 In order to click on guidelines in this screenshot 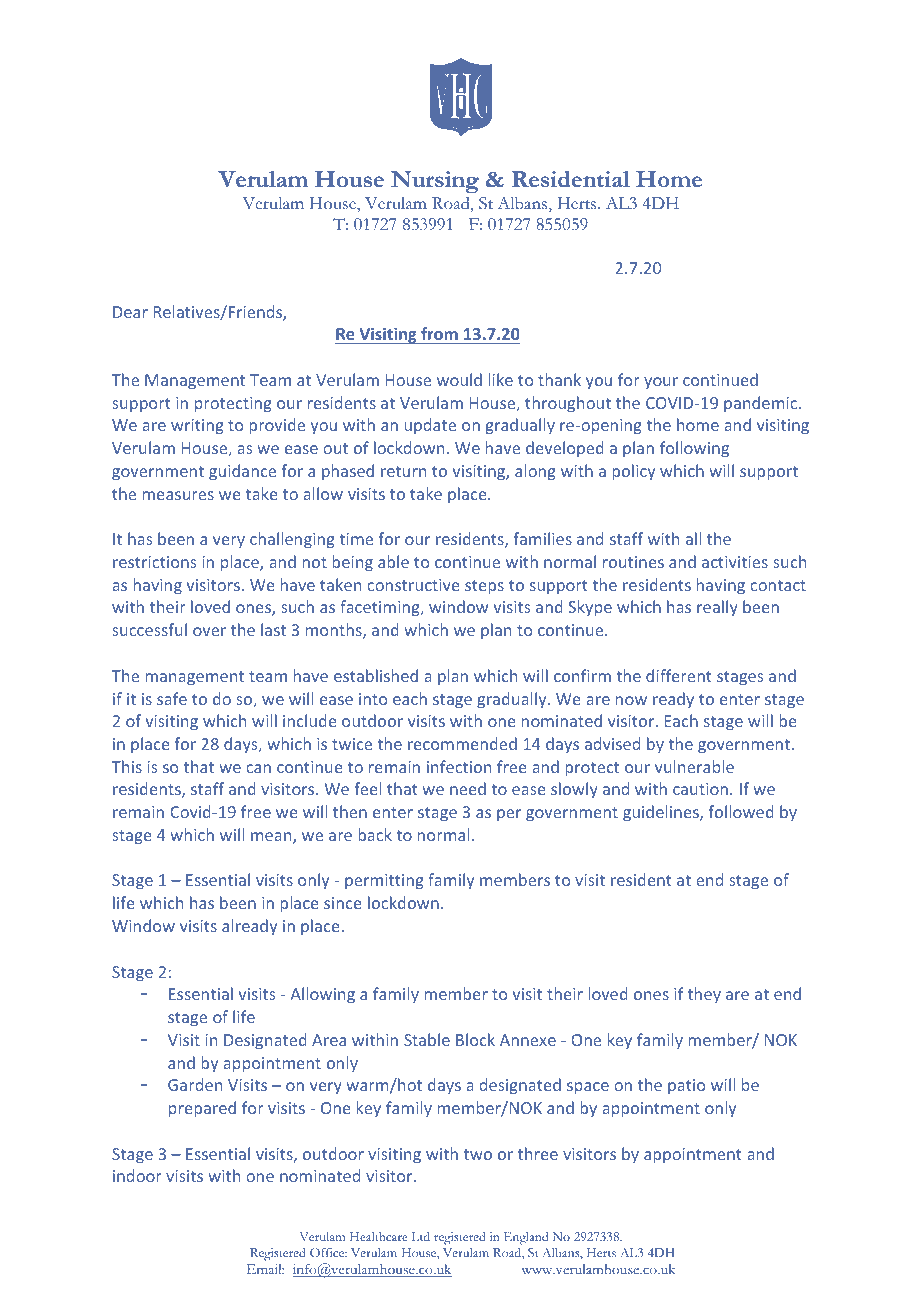, I will do `click(662, 813)`.
